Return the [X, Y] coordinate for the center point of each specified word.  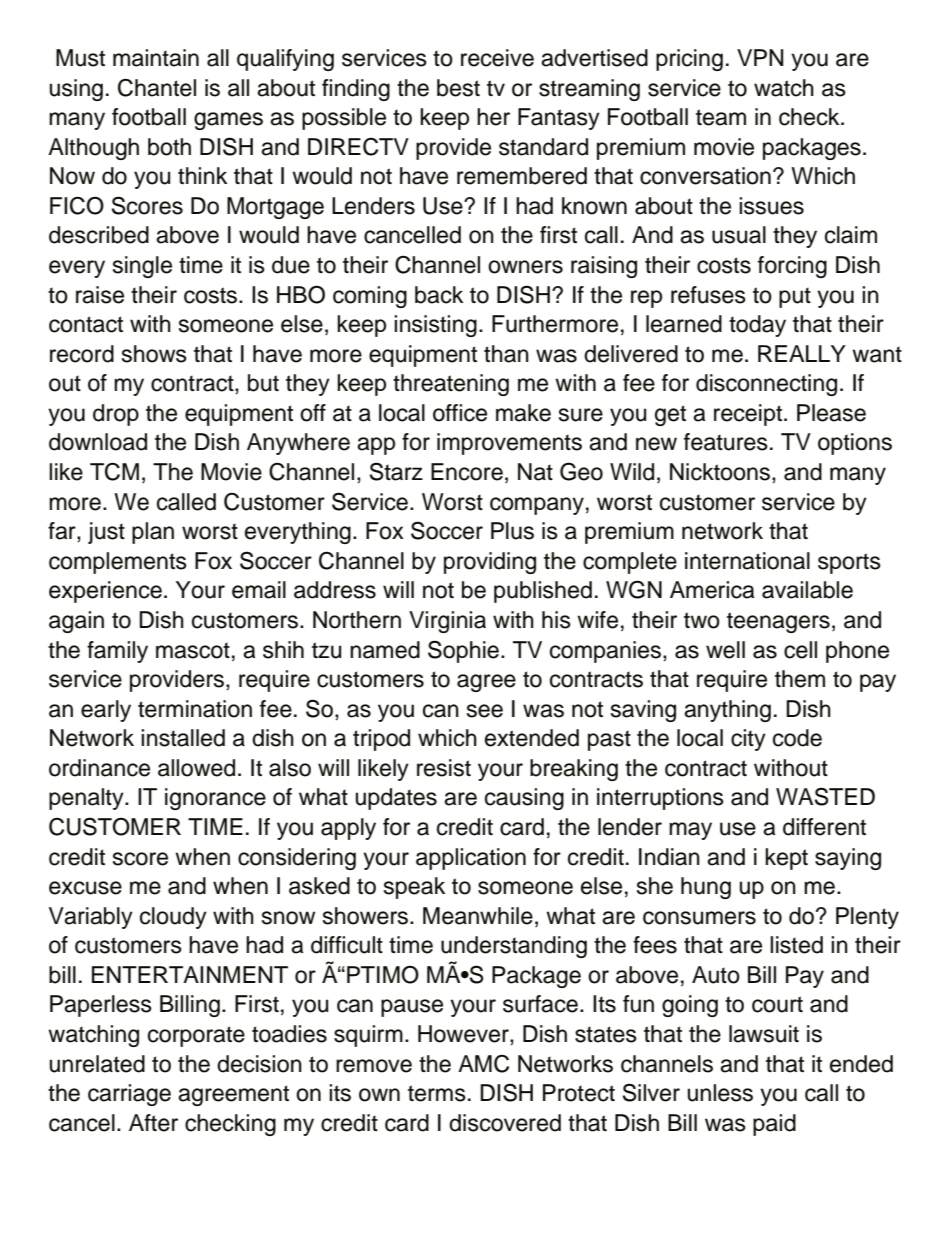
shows [154, 354]
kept [786, 859]
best [458, 88]
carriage [129, 1095]
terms [437, 1093]
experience [105, 592]
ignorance [215, 799]
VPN [760, 57]
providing [490, 563]
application [471, 859]
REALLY [802, 353]
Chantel [157, 87]
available [807, 590]
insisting [435, 326]
